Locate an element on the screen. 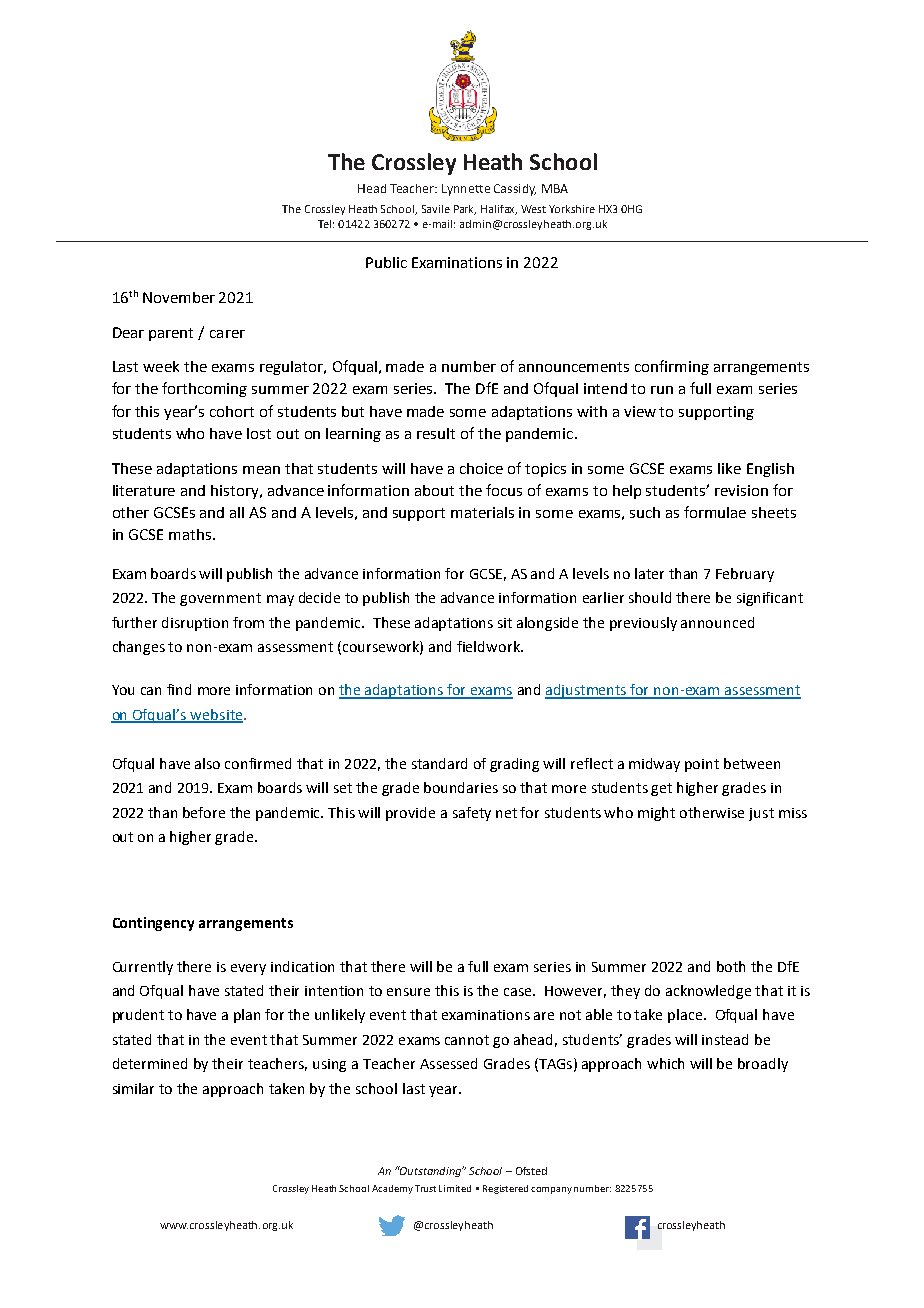 This screenshot has height=1308, width=924. Outstanding is located at coordinates (430, 1171).
